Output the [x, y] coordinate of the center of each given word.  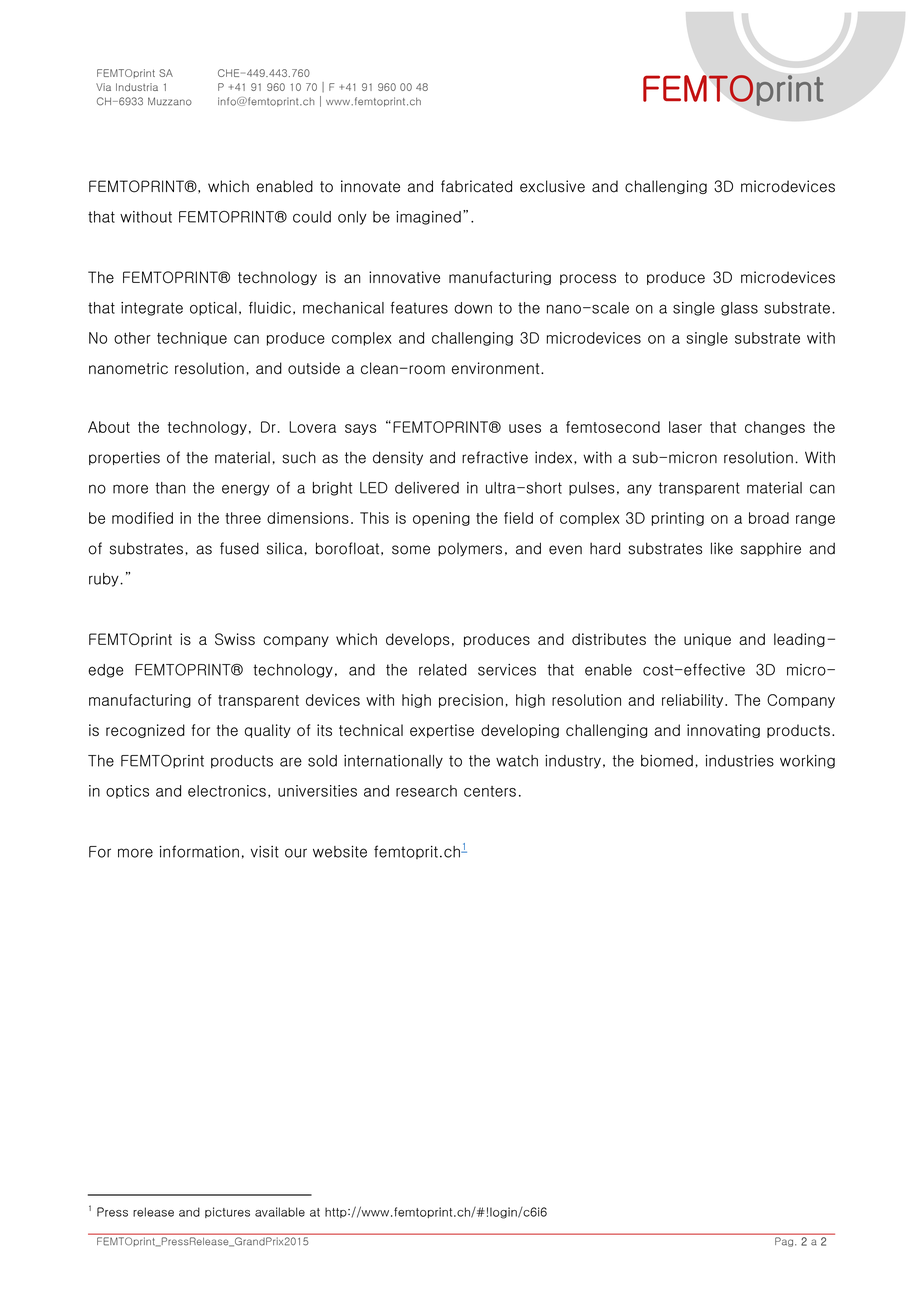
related [443, 670]
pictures [227, 1212]
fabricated [476, 186]
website [340, 852]
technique [192, 339]
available [280, 1212]
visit [265, 852]
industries [739, 761]
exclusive [552, 186]
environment [497, 368]
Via [103, 87]
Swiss [235, 639]
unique [707, 640]
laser [685, 427]
